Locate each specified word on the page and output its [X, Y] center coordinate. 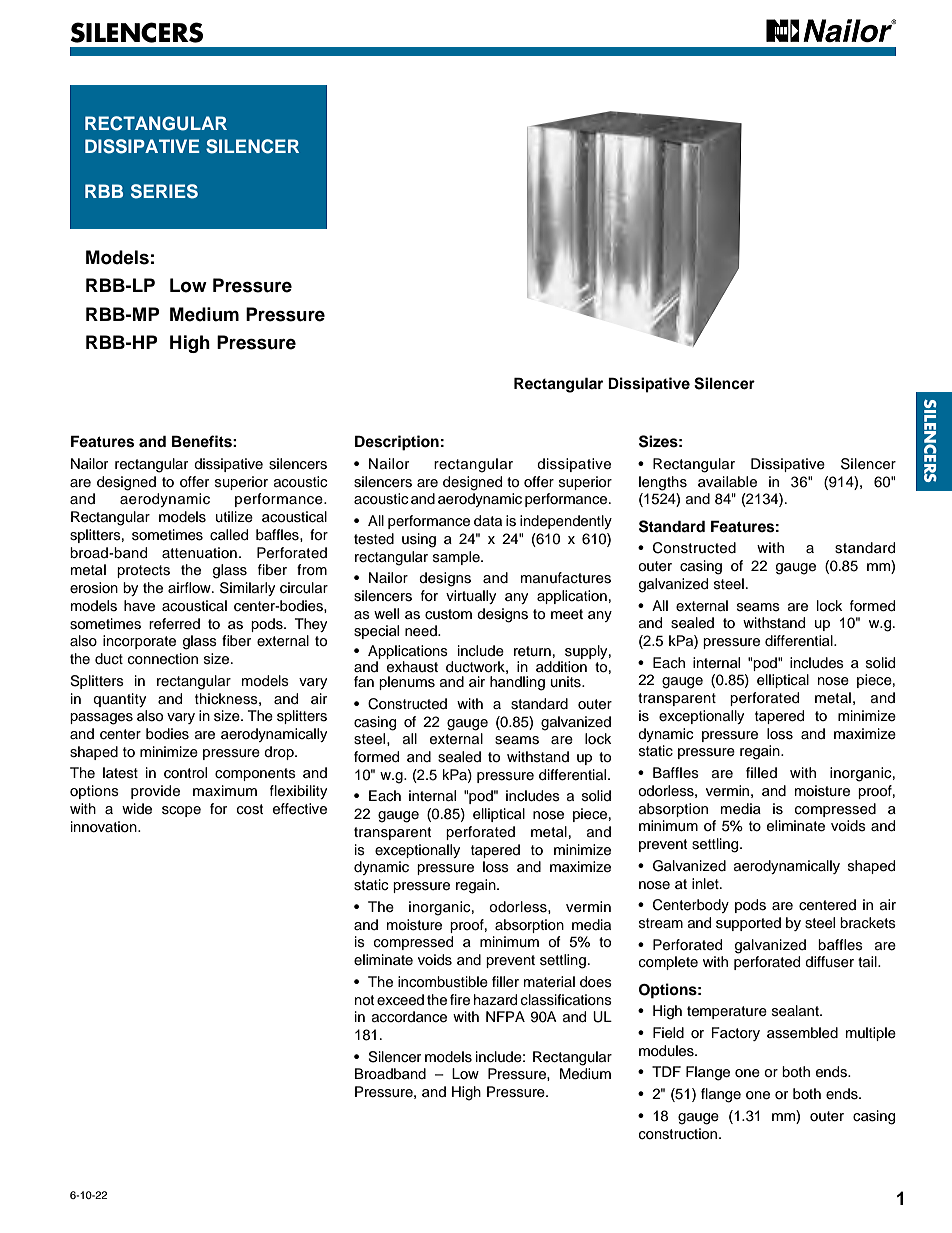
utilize [234, 517]
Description [397, 443]
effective [300, 809]
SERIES [164, 191]
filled [761, 773]
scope [181, 811]
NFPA [505, 1016]
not [364, 1000]
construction [679, 1134]
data [488, 521]
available [727, 482]
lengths [663, 483]
